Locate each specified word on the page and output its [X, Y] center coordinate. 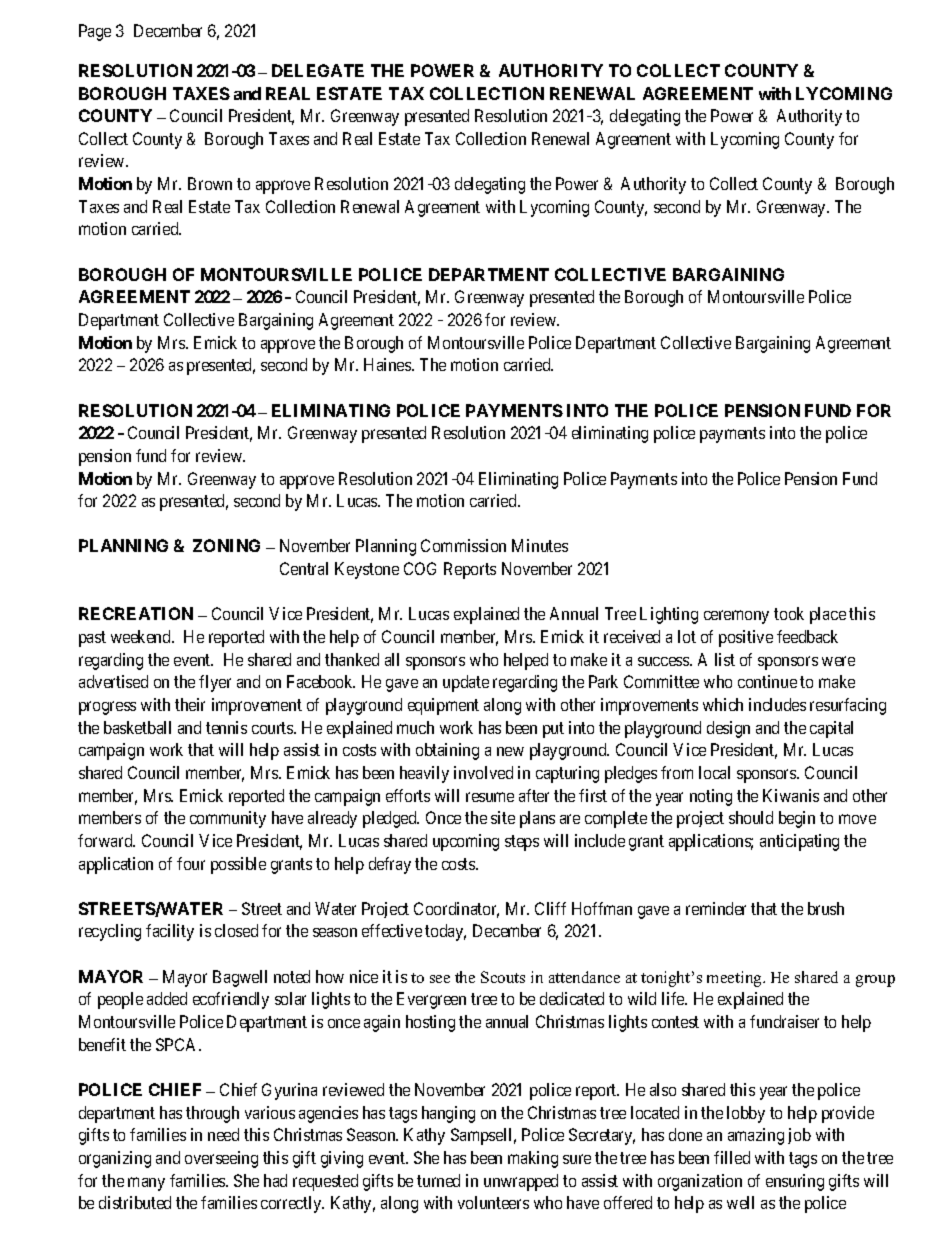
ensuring [795, 1182]
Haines [388, 364]
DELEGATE [318, 70]
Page [95, 32]
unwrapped [521, 1182]
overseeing [221, 1159]
